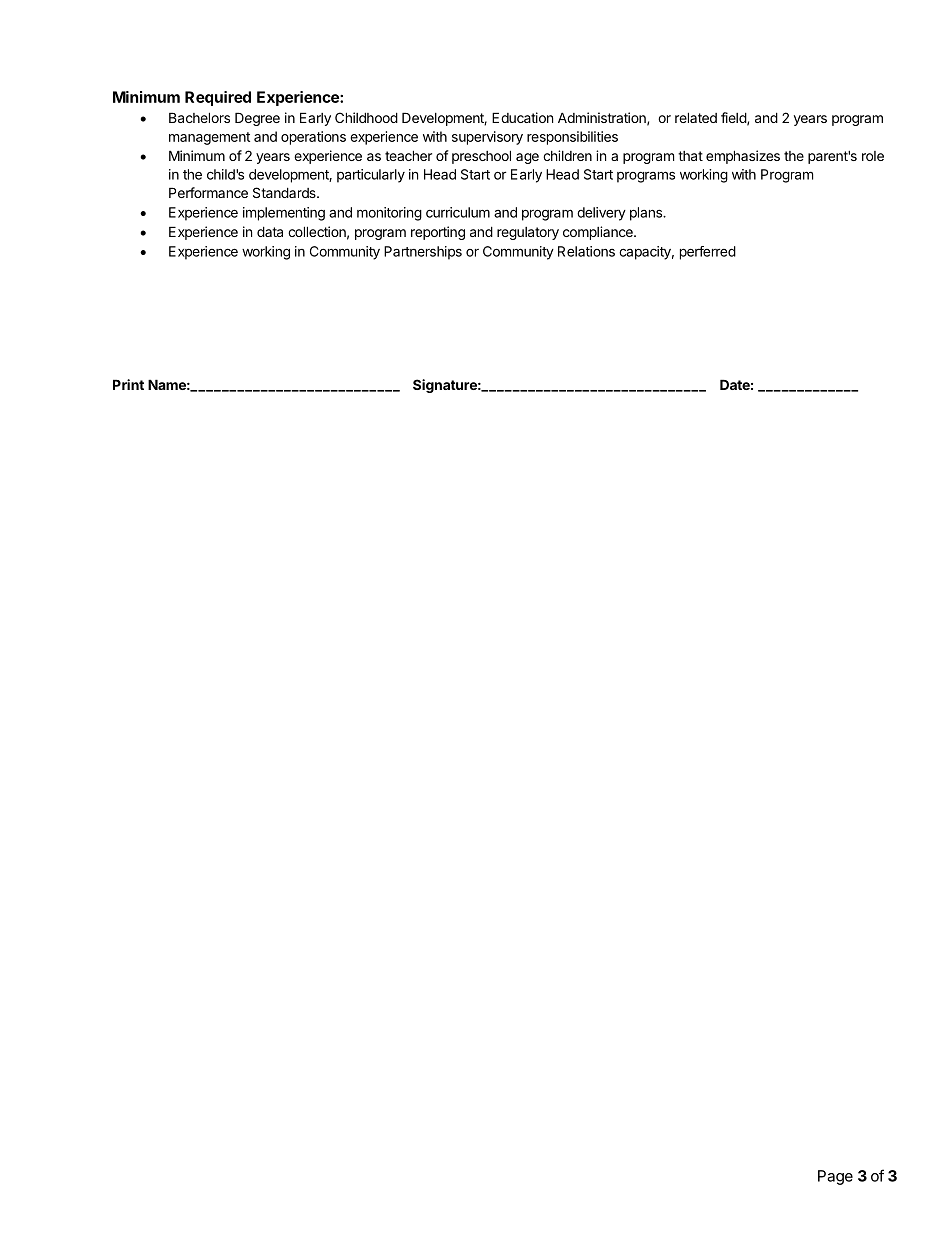  Describe the element at coordinates (128, 384) in the screenshot. I see `Print` at that location.
